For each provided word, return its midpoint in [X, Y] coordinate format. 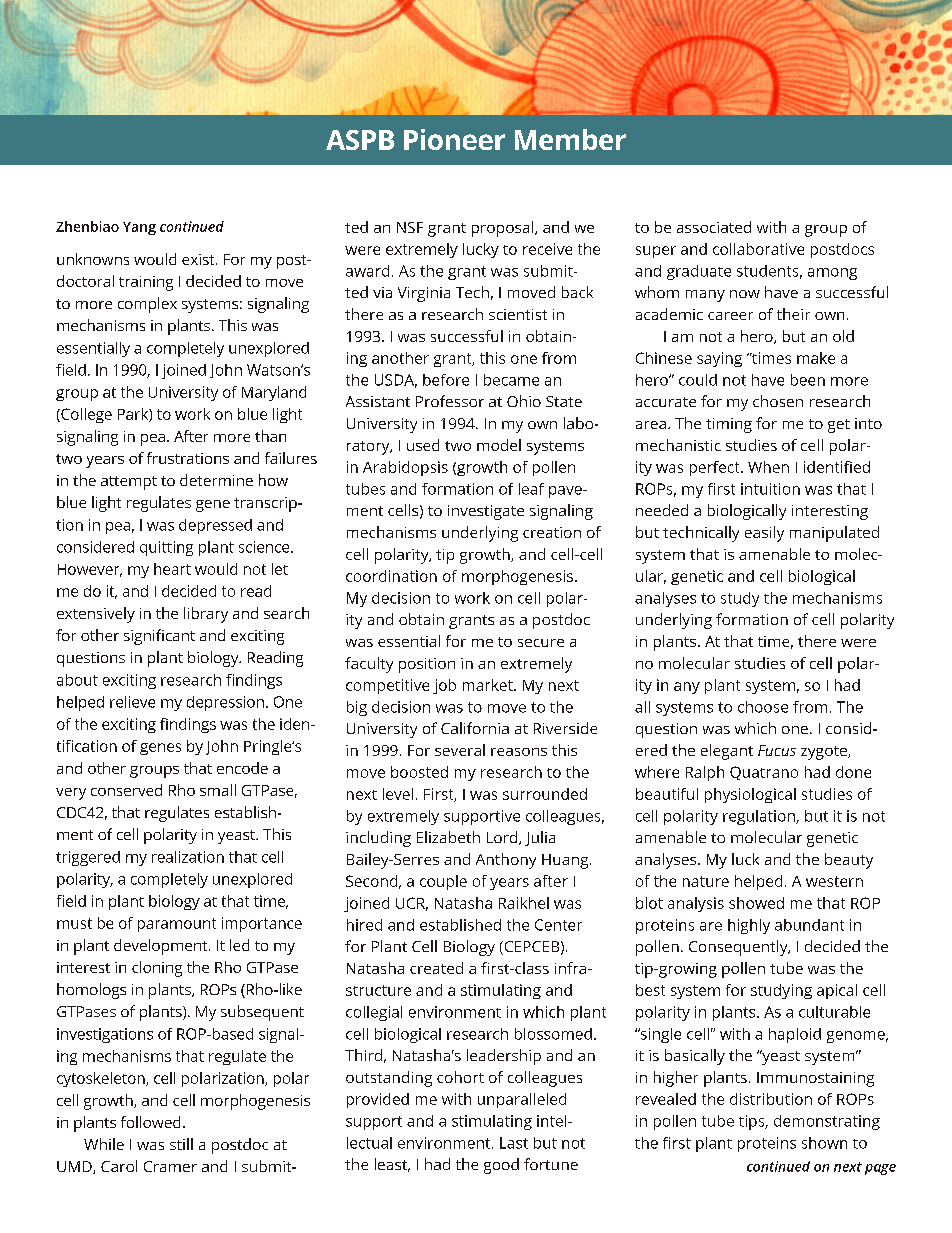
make [816, 358]
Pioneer [454, 139]
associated [714, 227]
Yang [139, 228]
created [436, 968]
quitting [166, 548]
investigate [486, 512]
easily [764, 534]
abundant [809, 925]
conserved [126, 790]
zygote [825, 753]
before [446, 380]
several [460, 750]
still [181, 1144]
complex [147, 305]
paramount [177, 925]
